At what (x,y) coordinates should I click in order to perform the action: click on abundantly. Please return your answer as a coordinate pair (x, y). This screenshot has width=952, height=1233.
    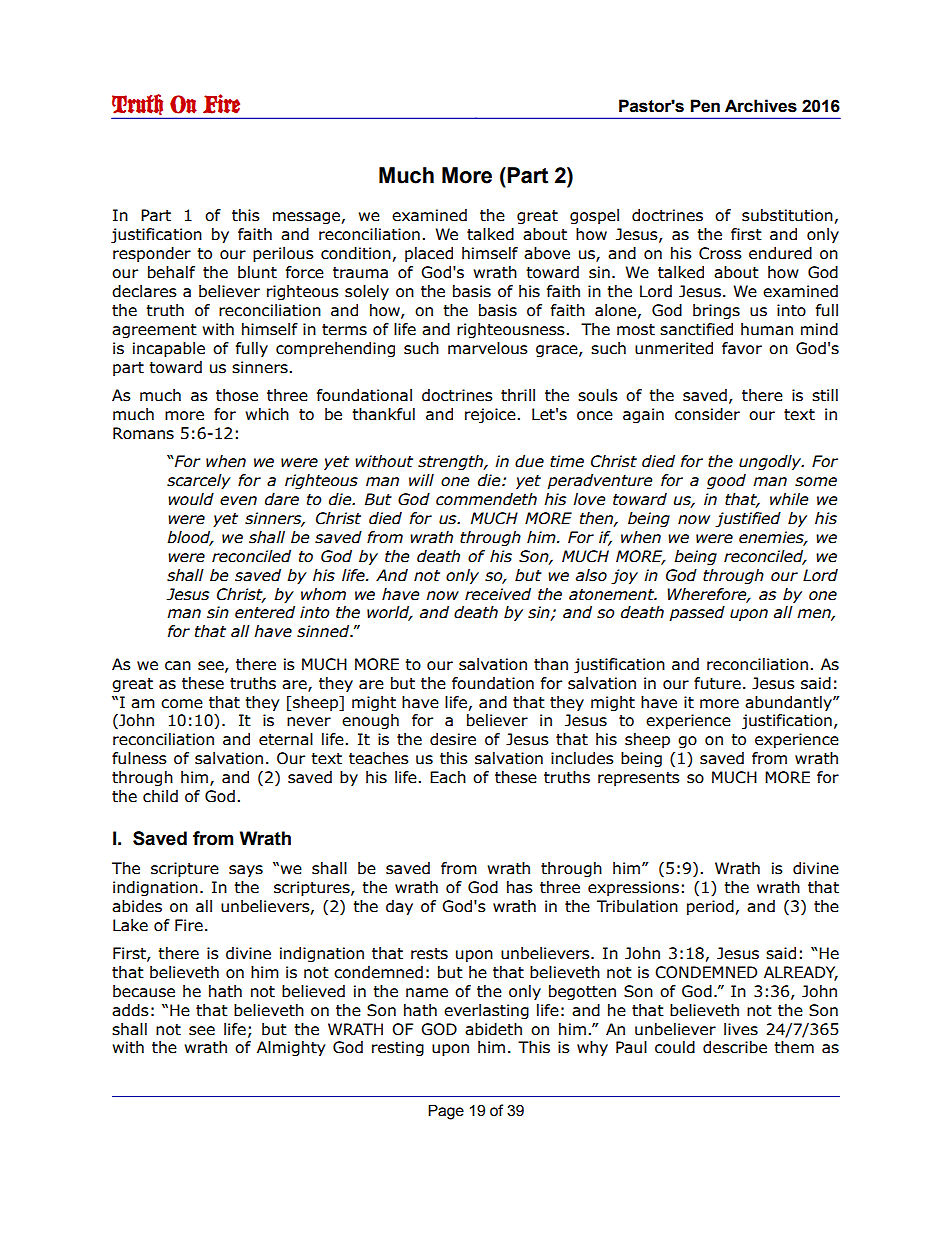
    Looking at the image, I should click on (789, 703).
